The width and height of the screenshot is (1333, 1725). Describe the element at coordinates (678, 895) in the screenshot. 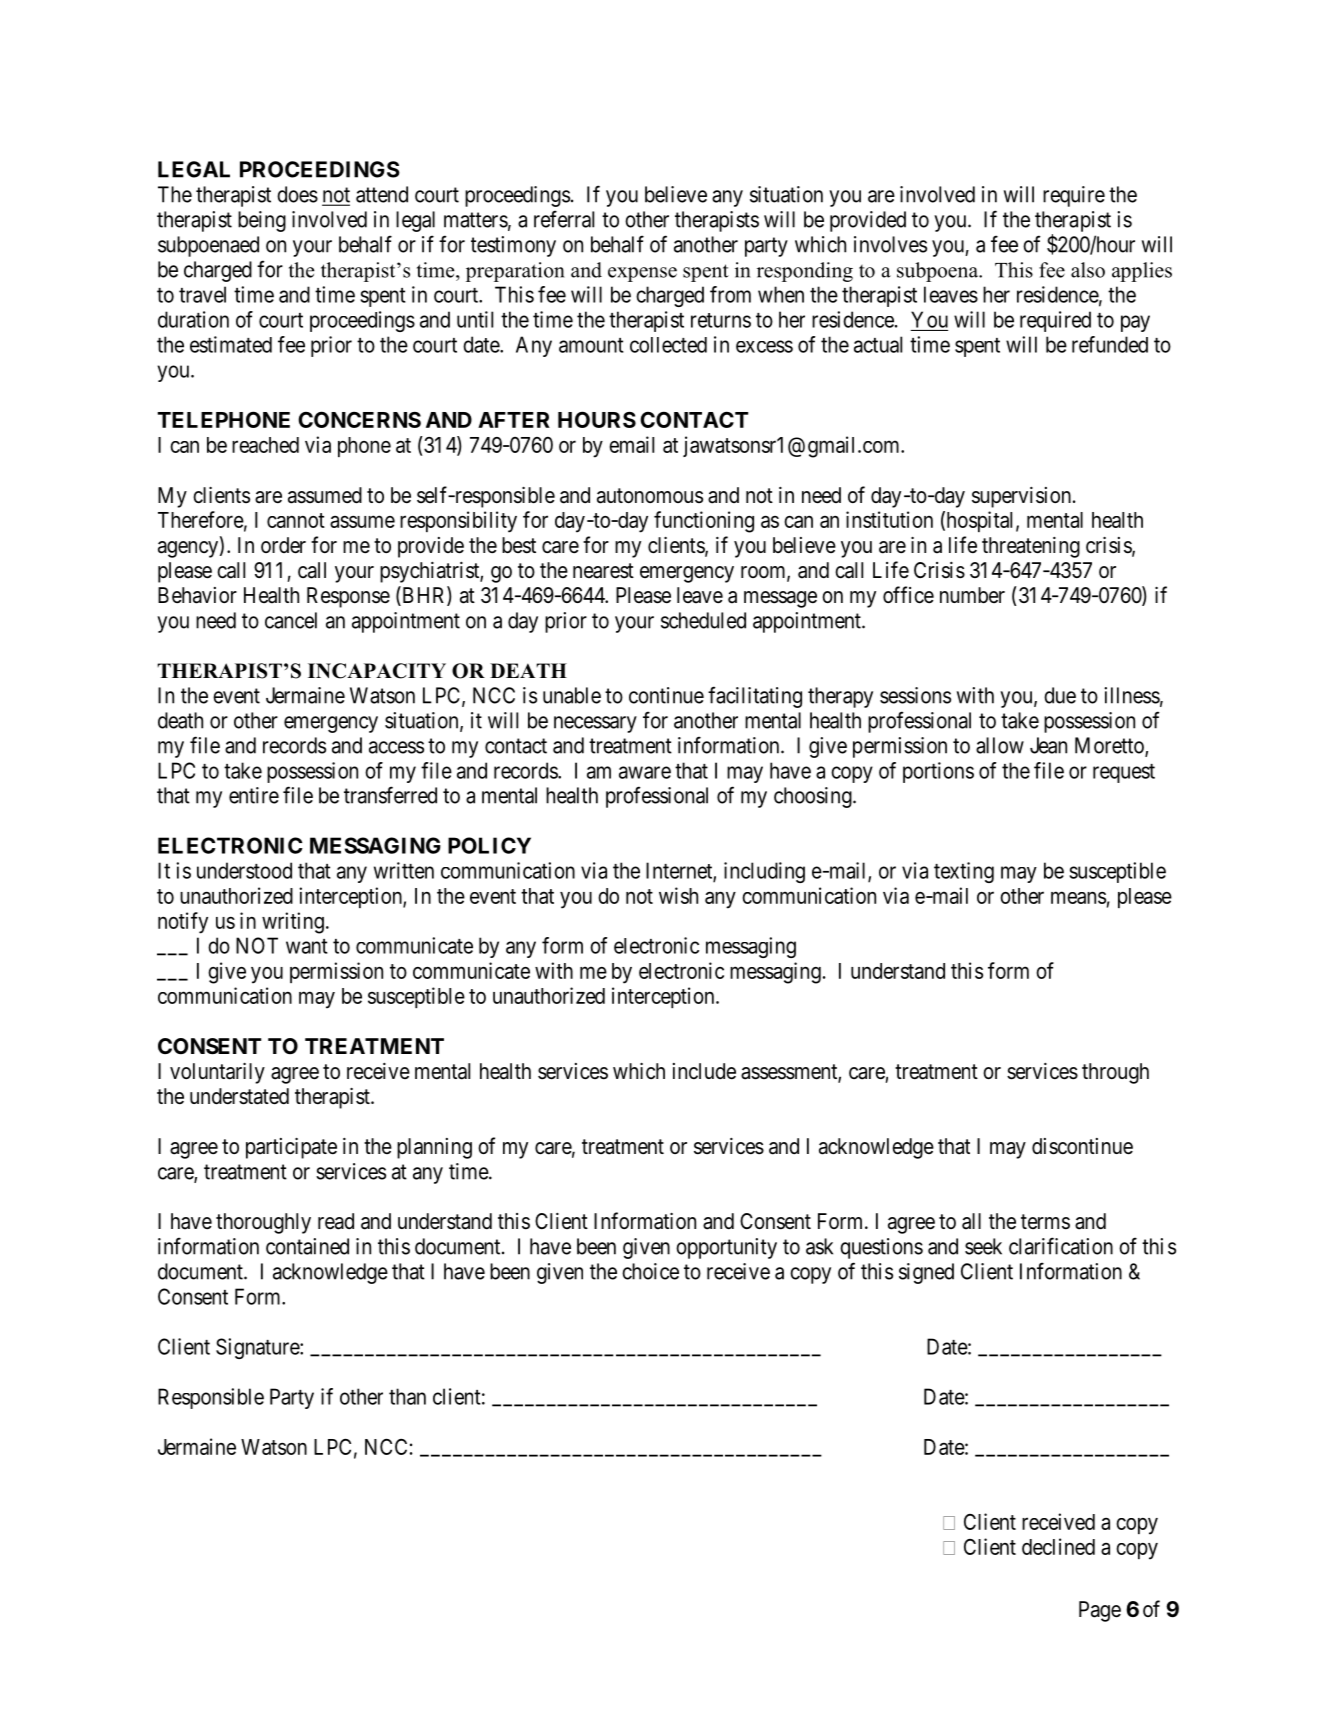

I see `wish` at that location.
